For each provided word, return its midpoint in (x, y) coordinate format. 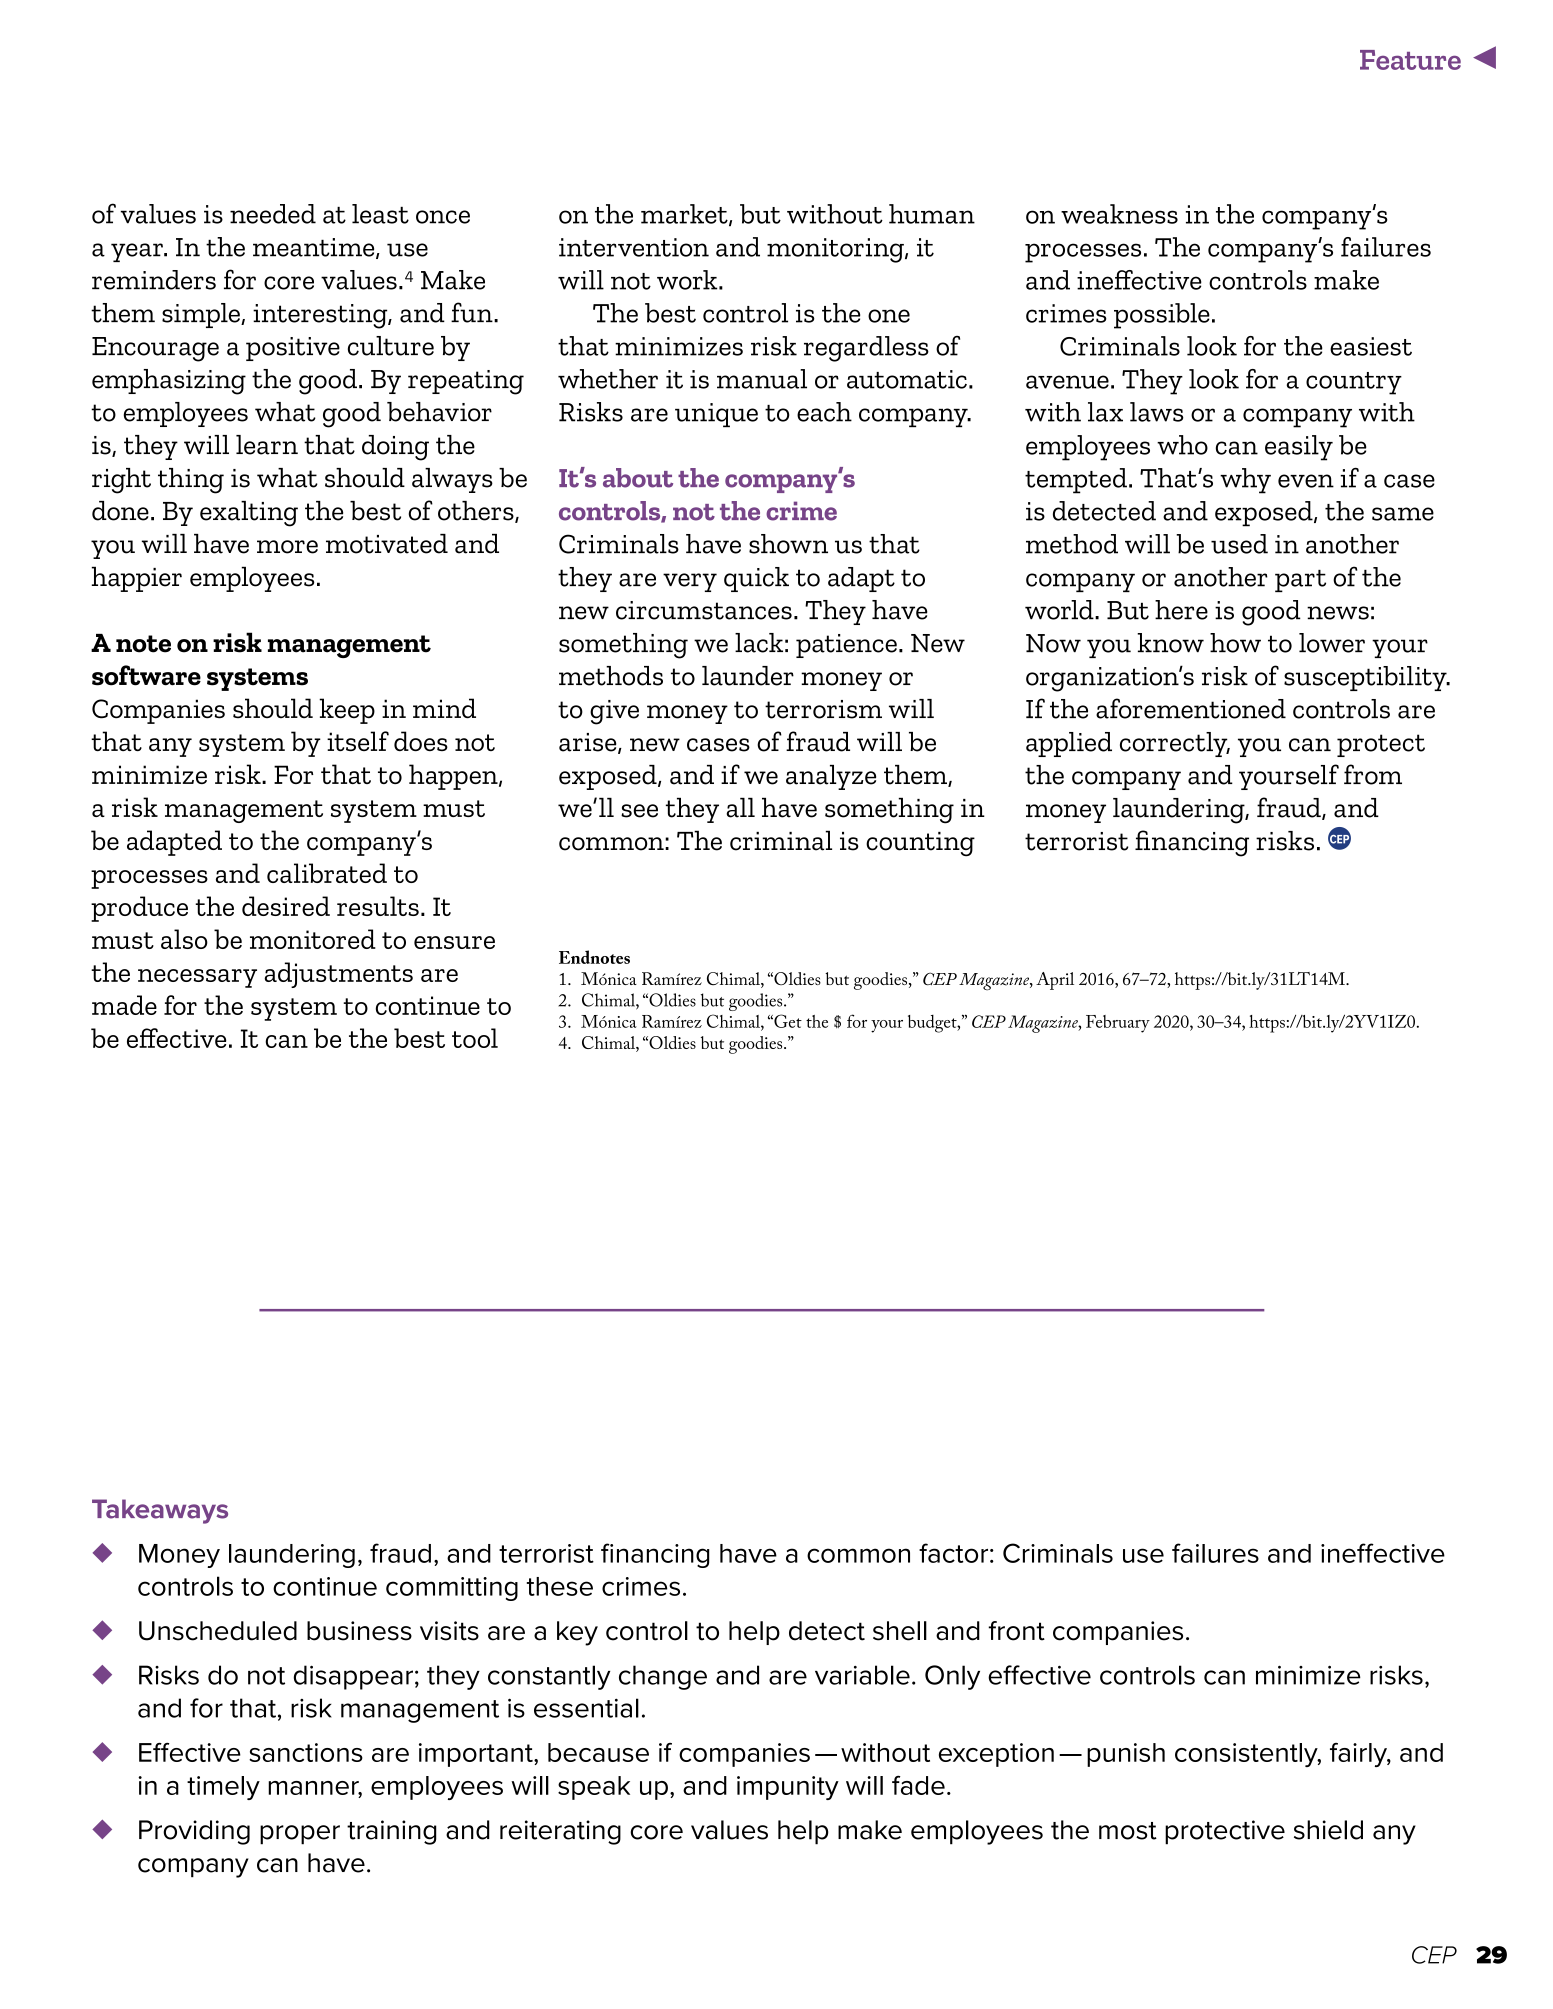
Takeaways (160, 1511)
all (740, 808)
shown (788, 544)
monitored (313, 939)
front (1016, 1631)
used (1239, 544)
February (1118, 1024)
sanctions (306, 1752)
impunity (788, 1788)
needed (273, 214)
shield (1328, 1830)
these (560, 1586)
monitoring (836, 250)
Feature (1410, 60)
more (287, 547)
